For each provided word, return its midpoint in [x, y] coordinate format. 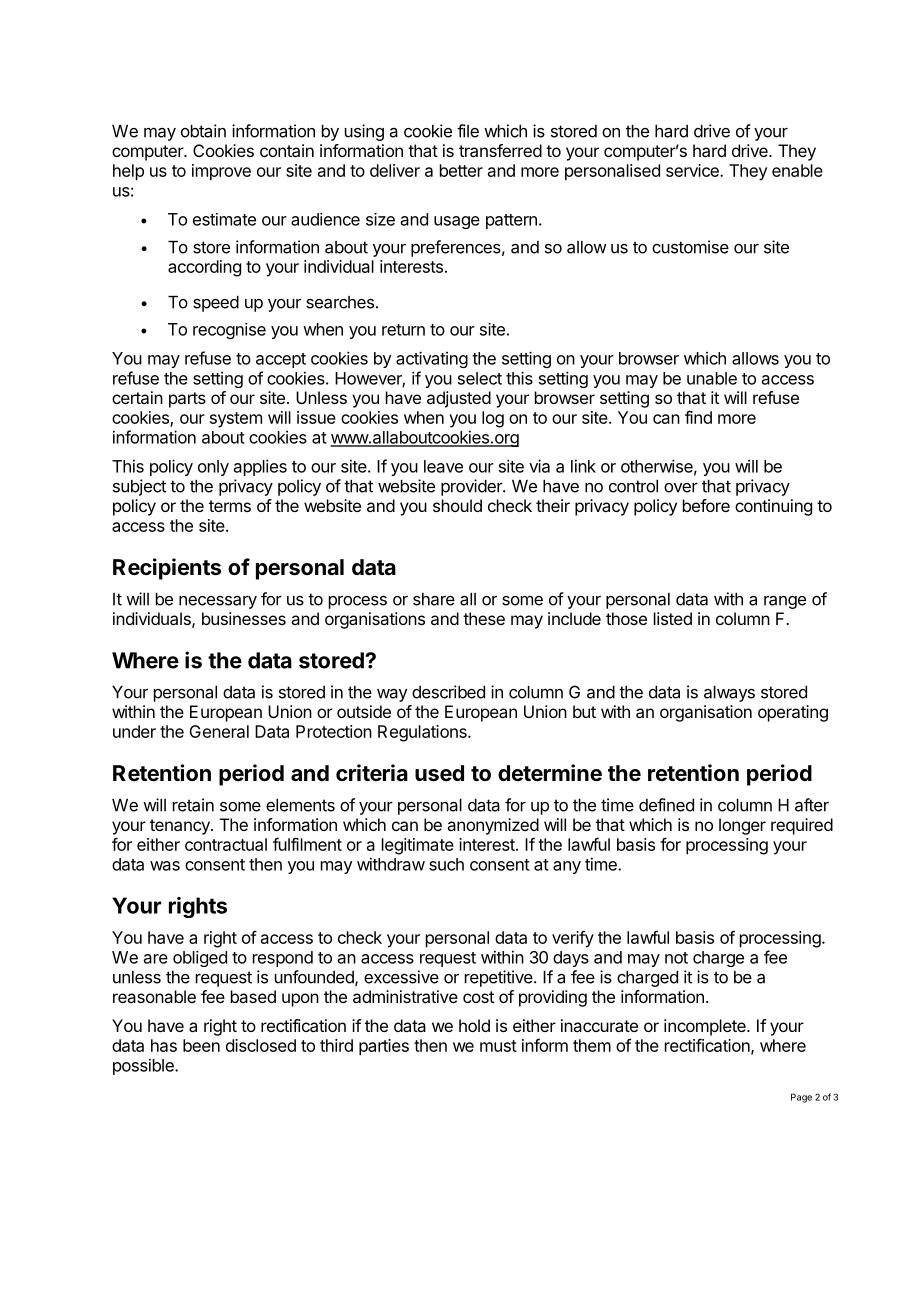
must [498, 1046]
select [480, 378]
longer [742, 826]
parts [187, 400]
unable [712, 378]
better [461, 170]
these [484, 618]
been [201, 1045]
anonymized [493, 826]
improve [221, 172]
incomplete [706, 1027]
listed [673, 618]
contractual [226, 844]
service [693, 170]
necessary [218, 602]
